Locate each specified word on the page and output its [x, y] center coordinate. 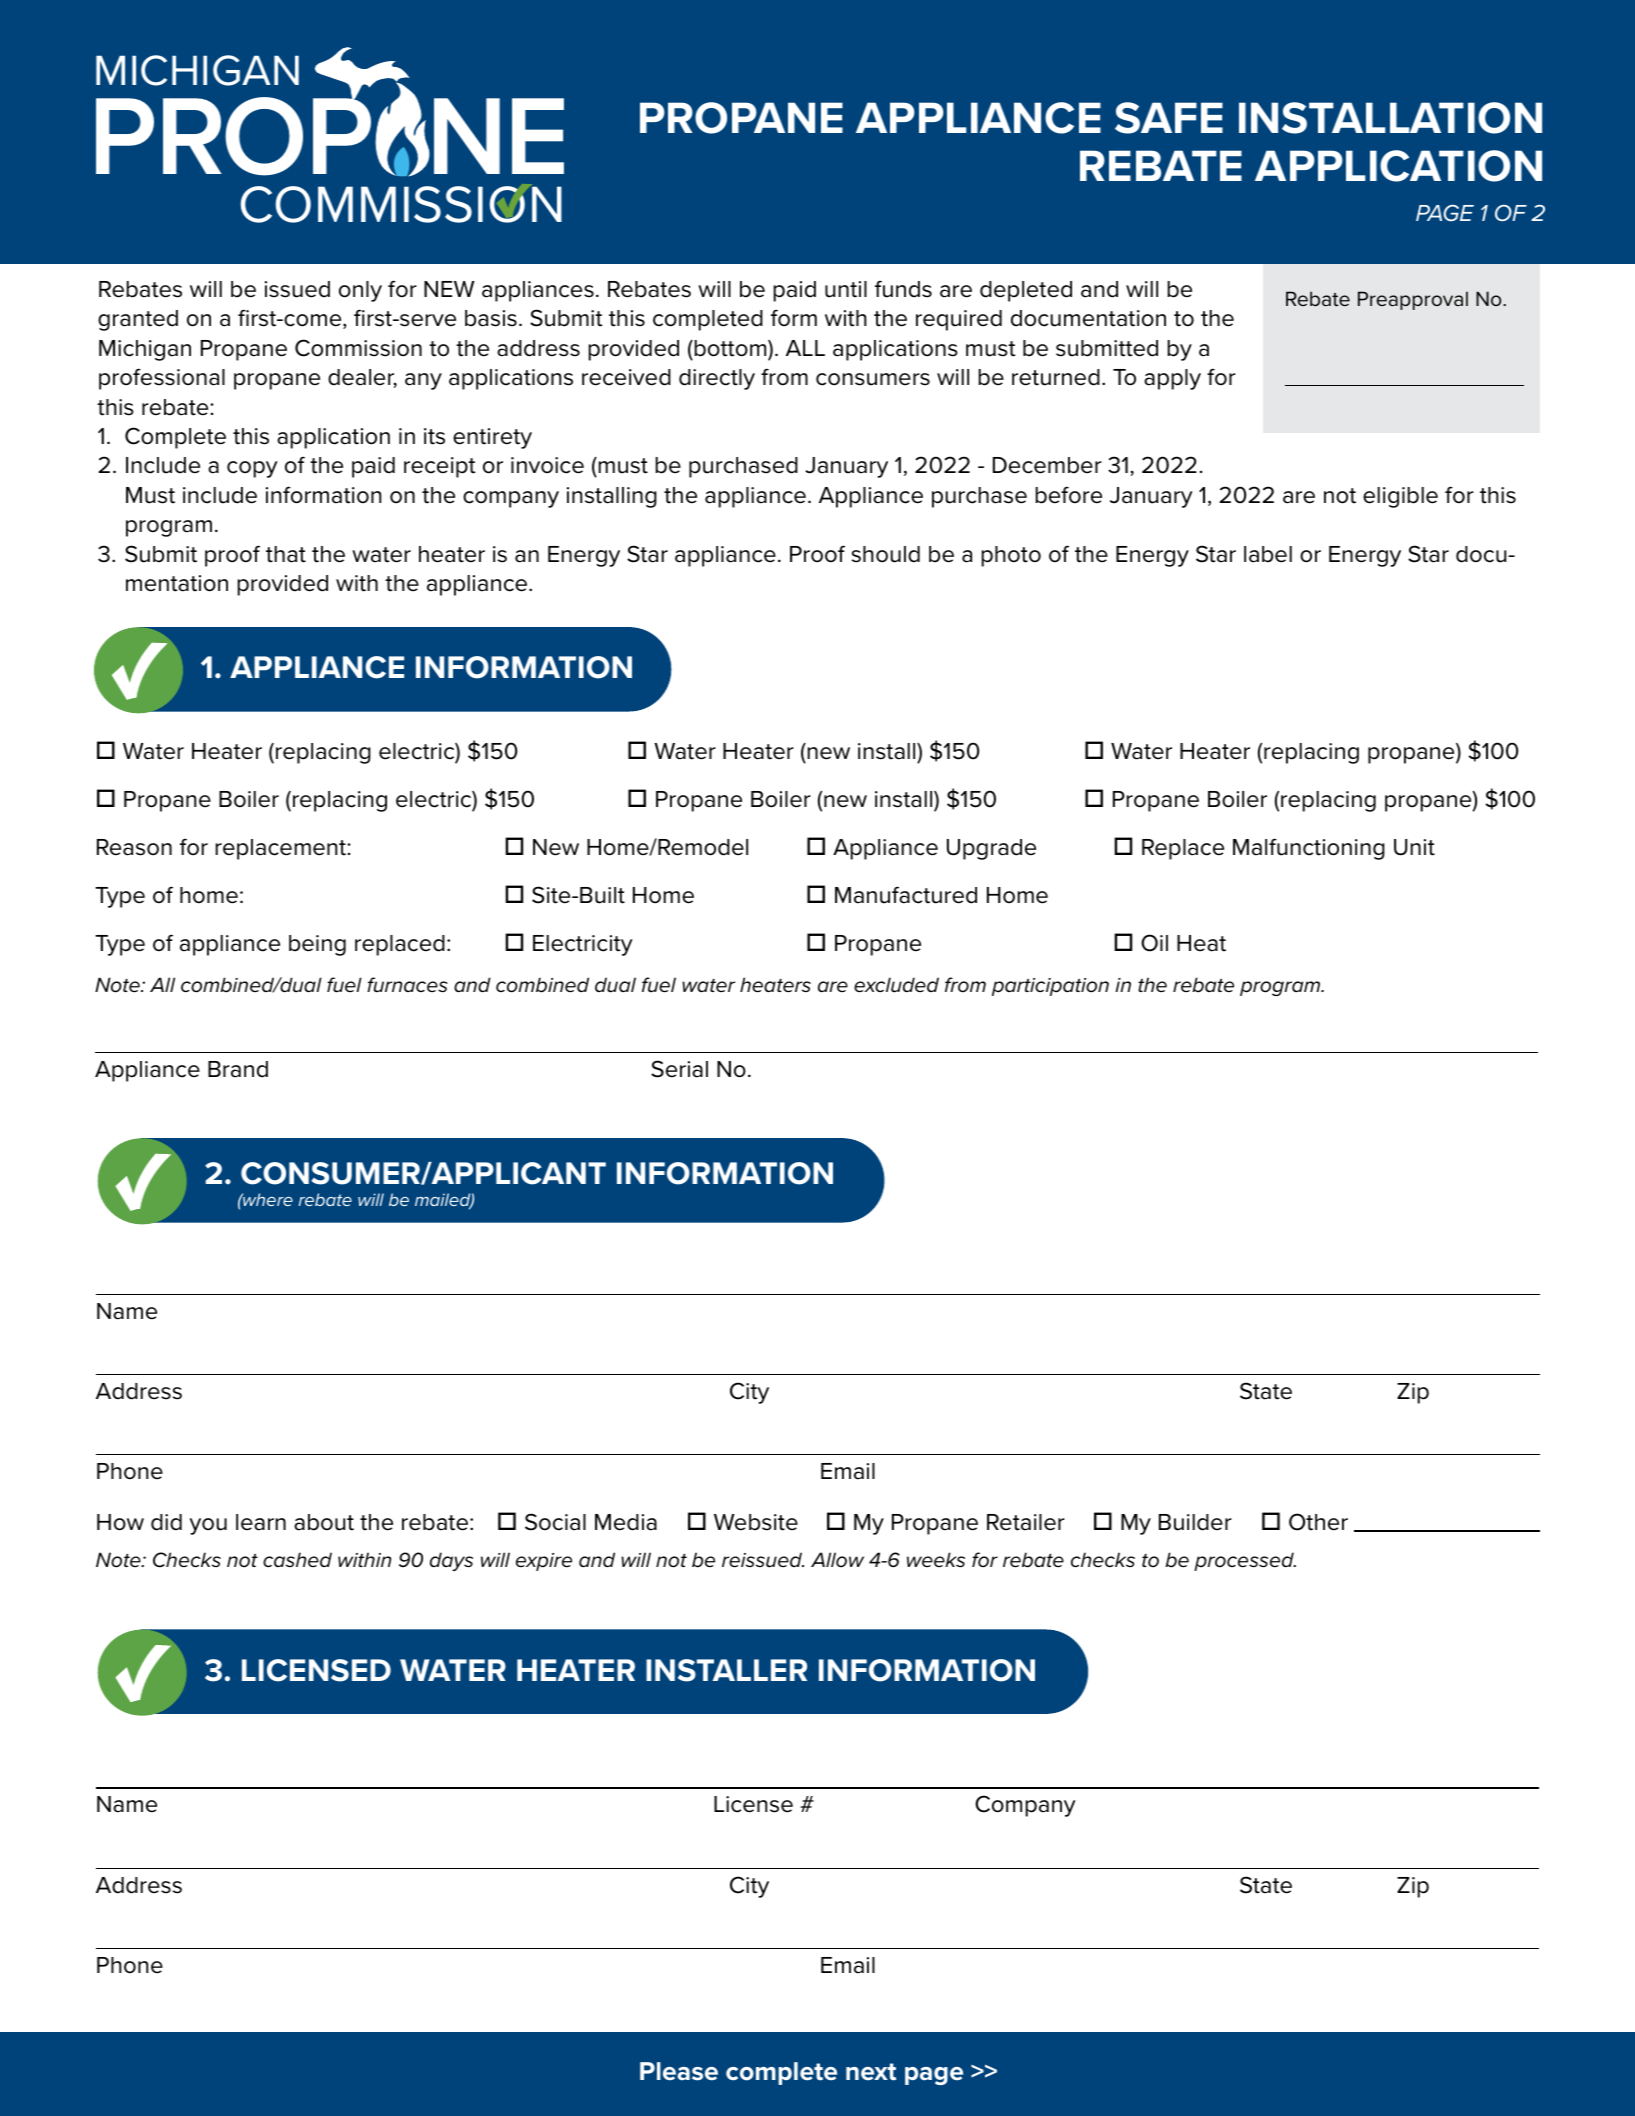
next [871, 2072]
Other [1318, 1522]
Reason [134, 847]
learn [261, 1522]
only [360, 291]
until [846, 289]
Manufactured [906, 895]
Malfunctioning [1309, 849]
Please [679, 2071]
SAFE [1169, 118]
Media [626, 1522]
